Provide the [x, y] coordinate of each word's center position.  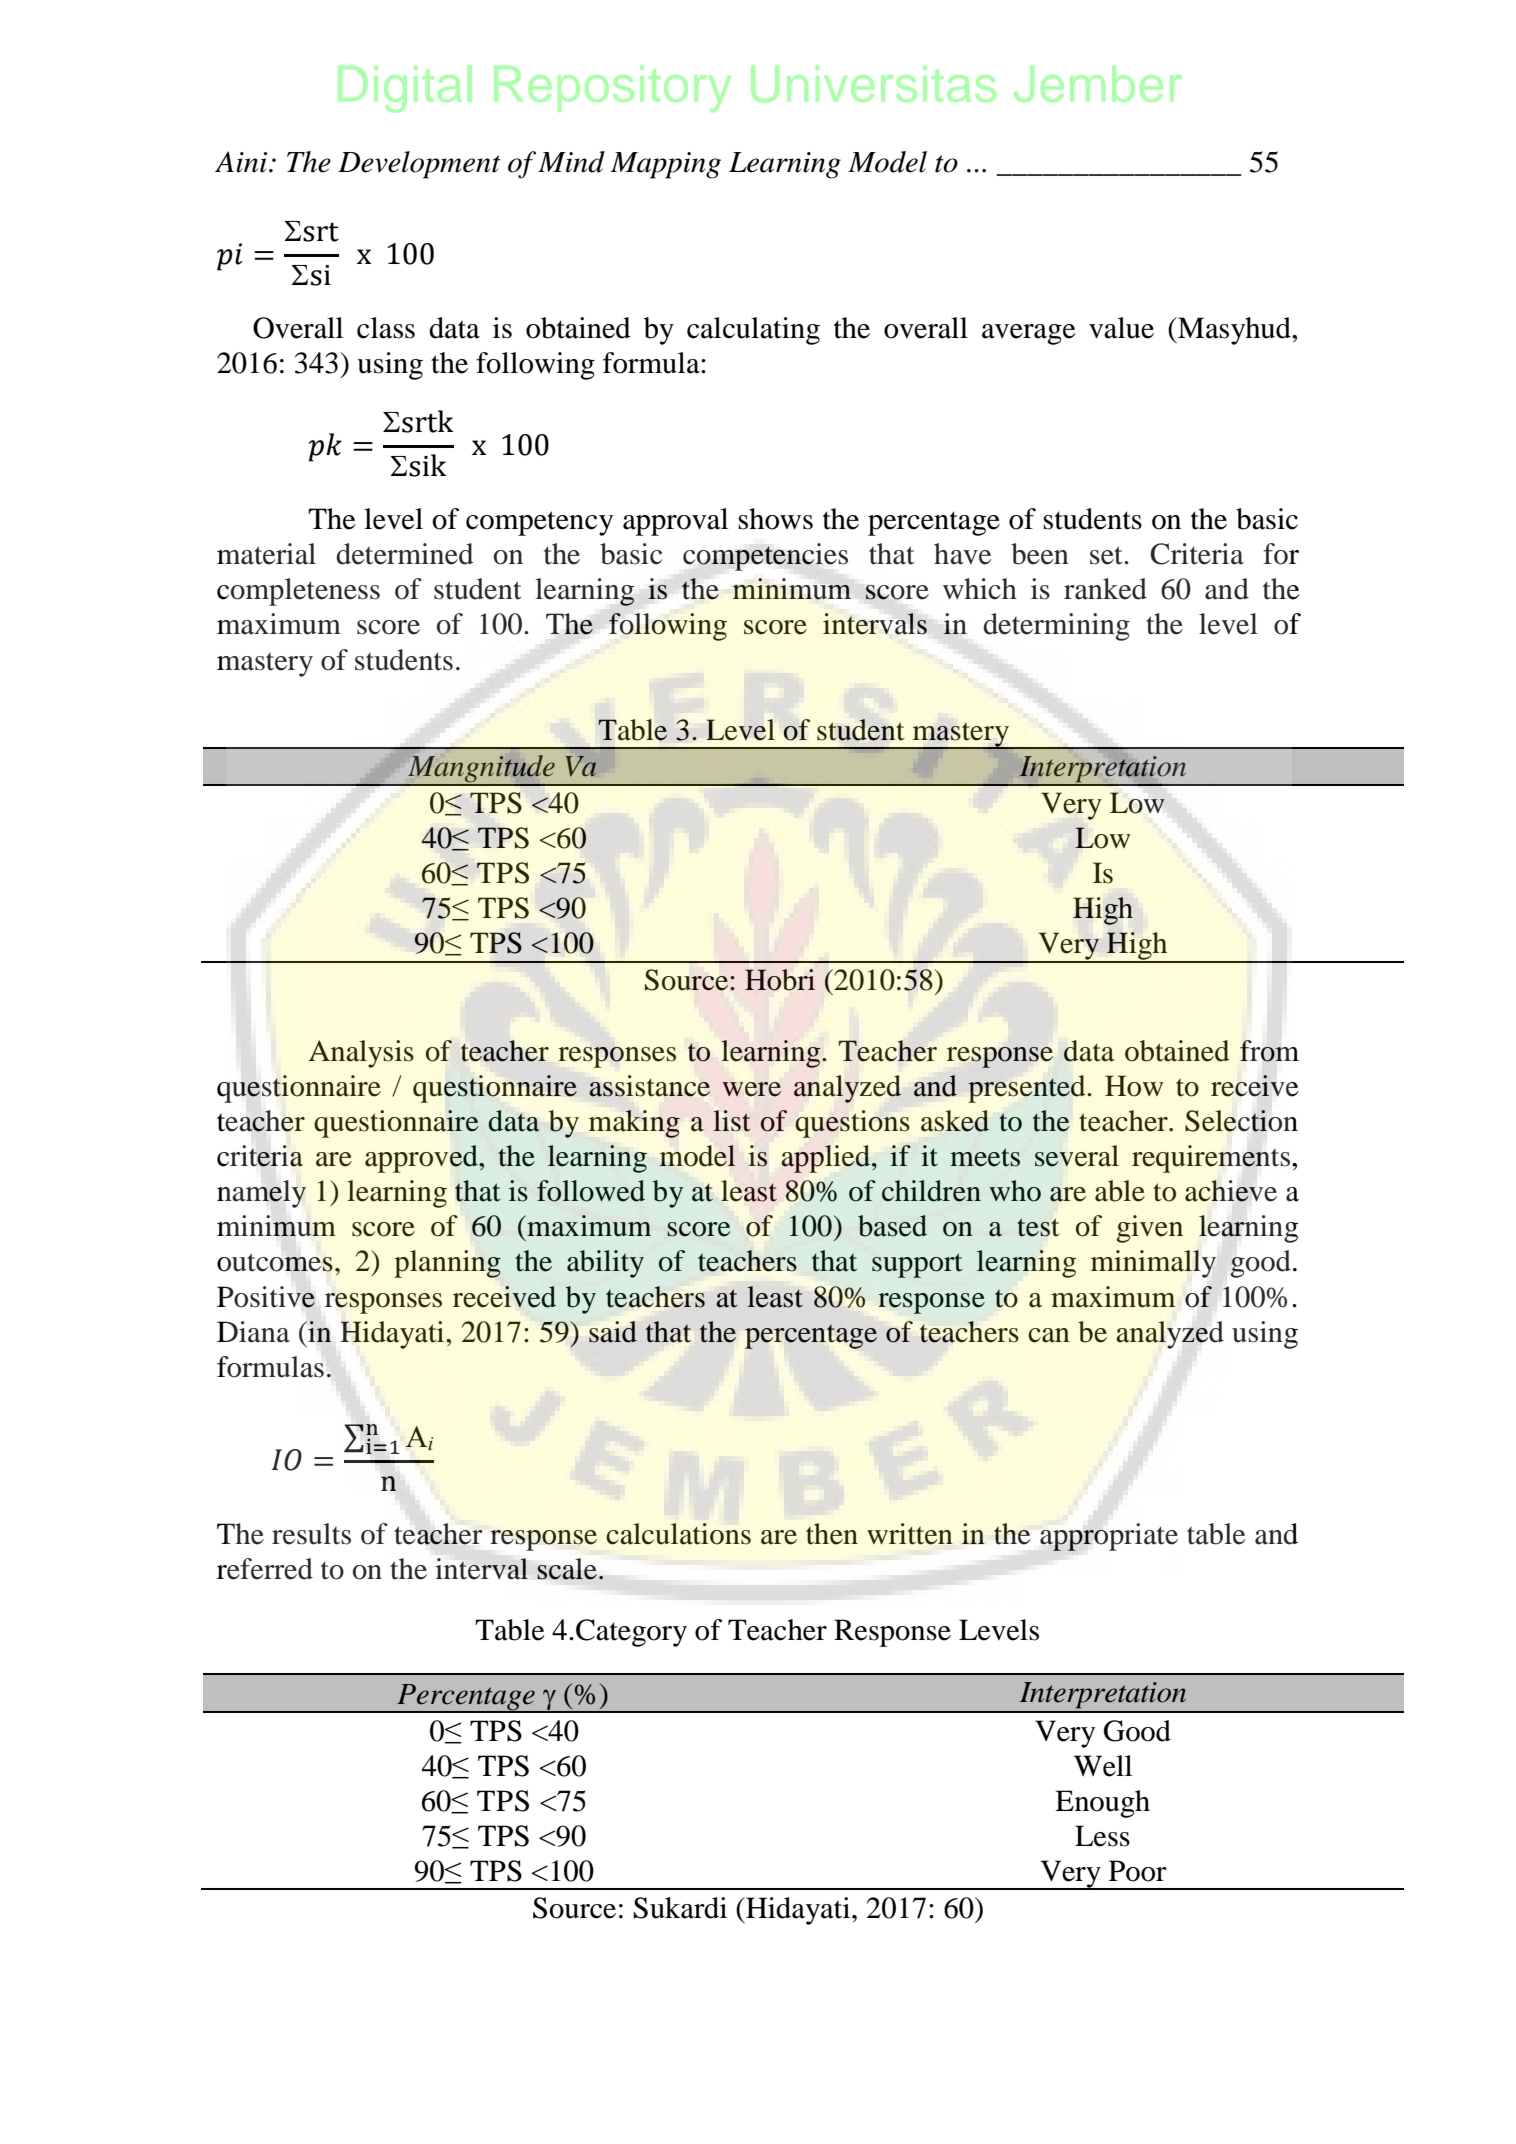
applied [827, 1159]
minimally [1153, 1264]
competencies [765, 557]
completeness [298, 592]
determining [1056, 627]
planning [447, 1264]
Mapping [666, 165]
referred [265, 1569]
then [832, 1534]
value [1121, 328]
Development [419, 165]
